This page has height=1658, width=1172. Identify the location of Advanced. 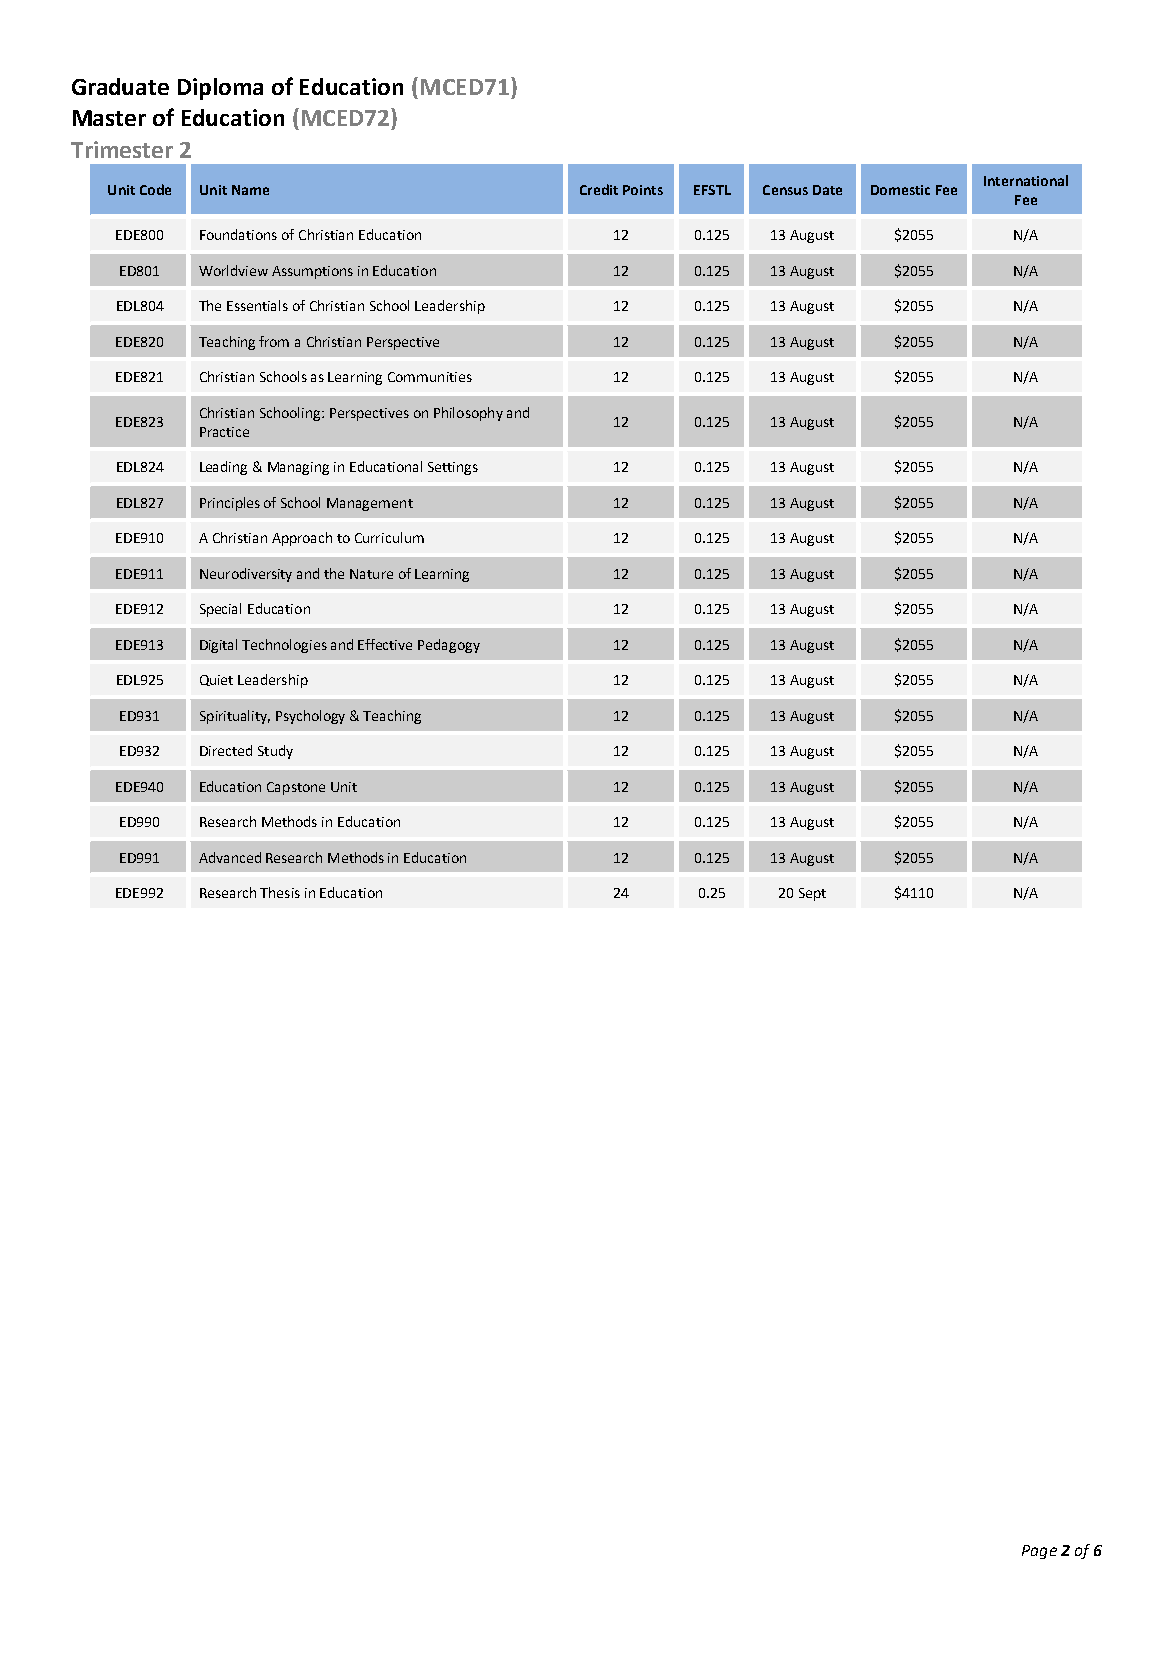
(230, 857).
